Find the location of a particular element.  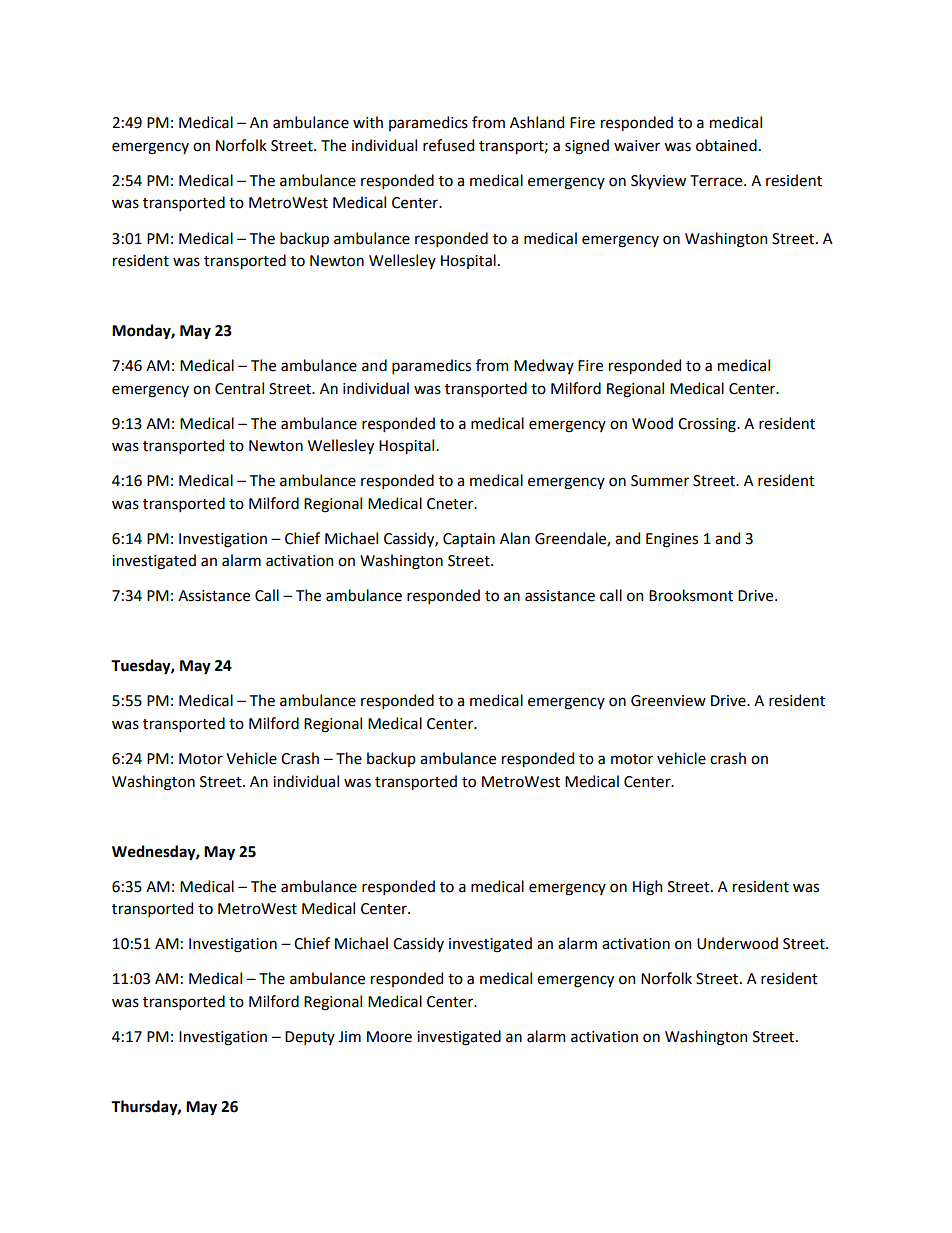

waiver is located at coordinates (637, 146).
